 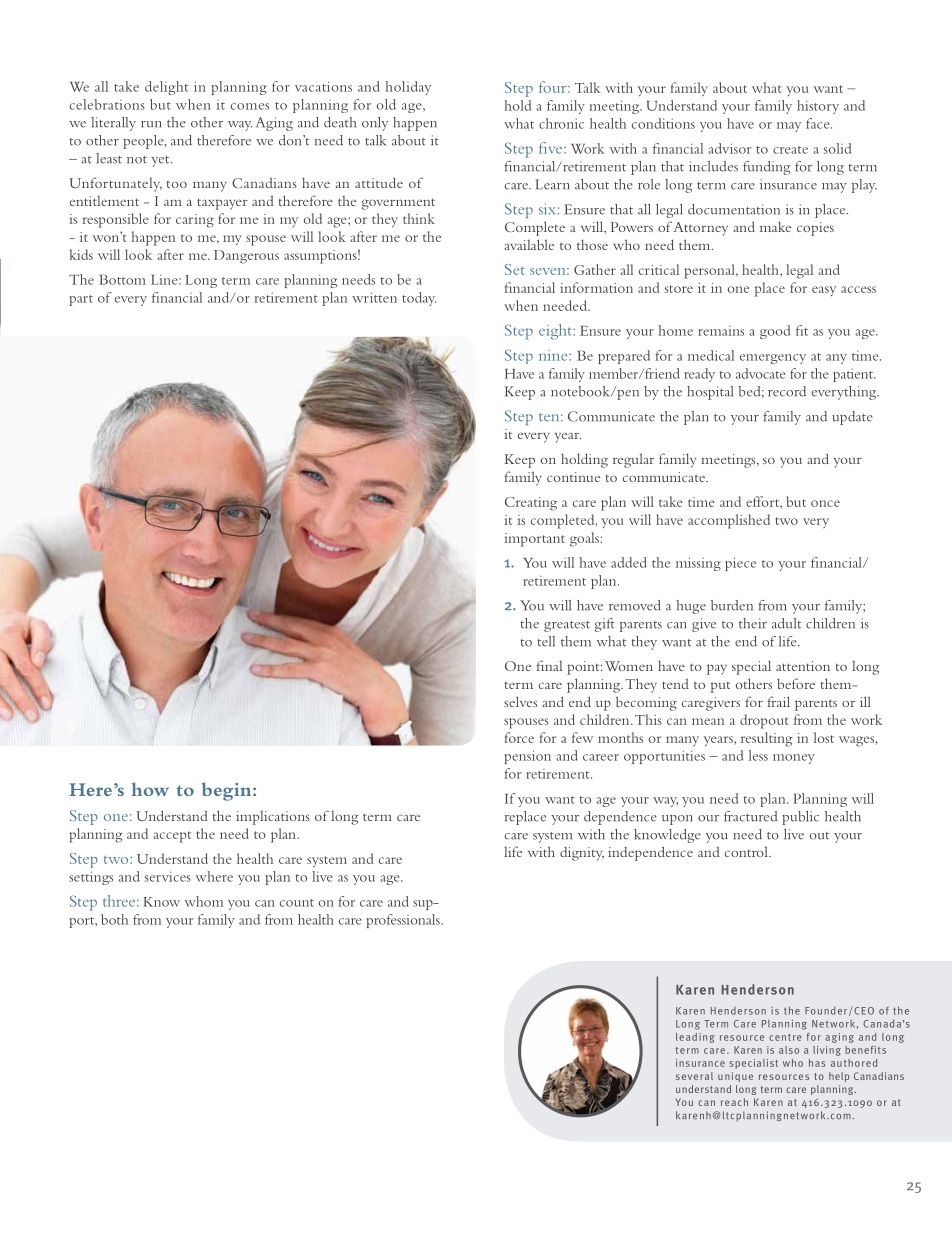 I want to click on whom, so click(x=204, y=901).
